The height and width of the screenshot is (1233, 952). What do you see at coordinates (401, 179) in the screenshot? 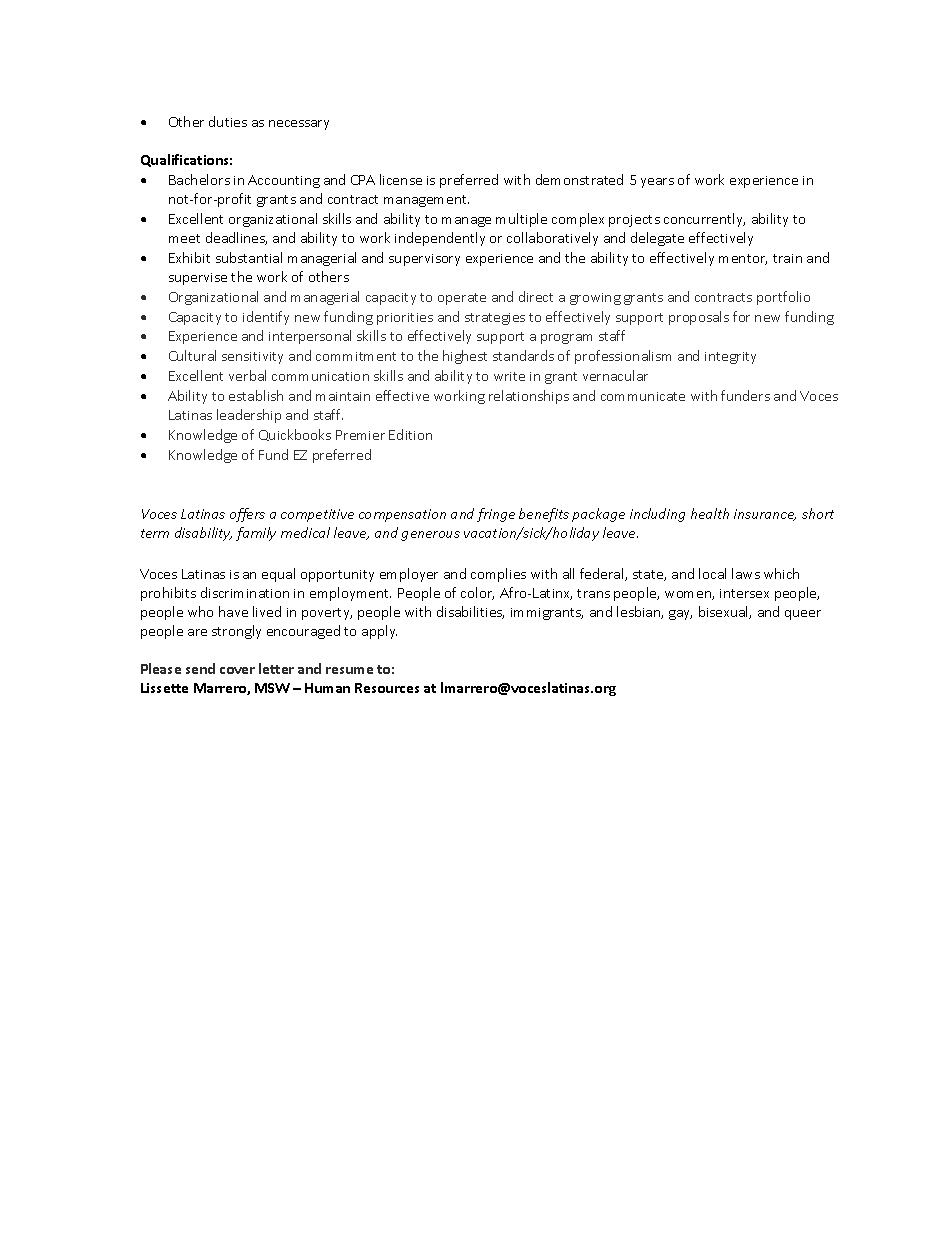
I see `license` at bounding box center [401, 179].
